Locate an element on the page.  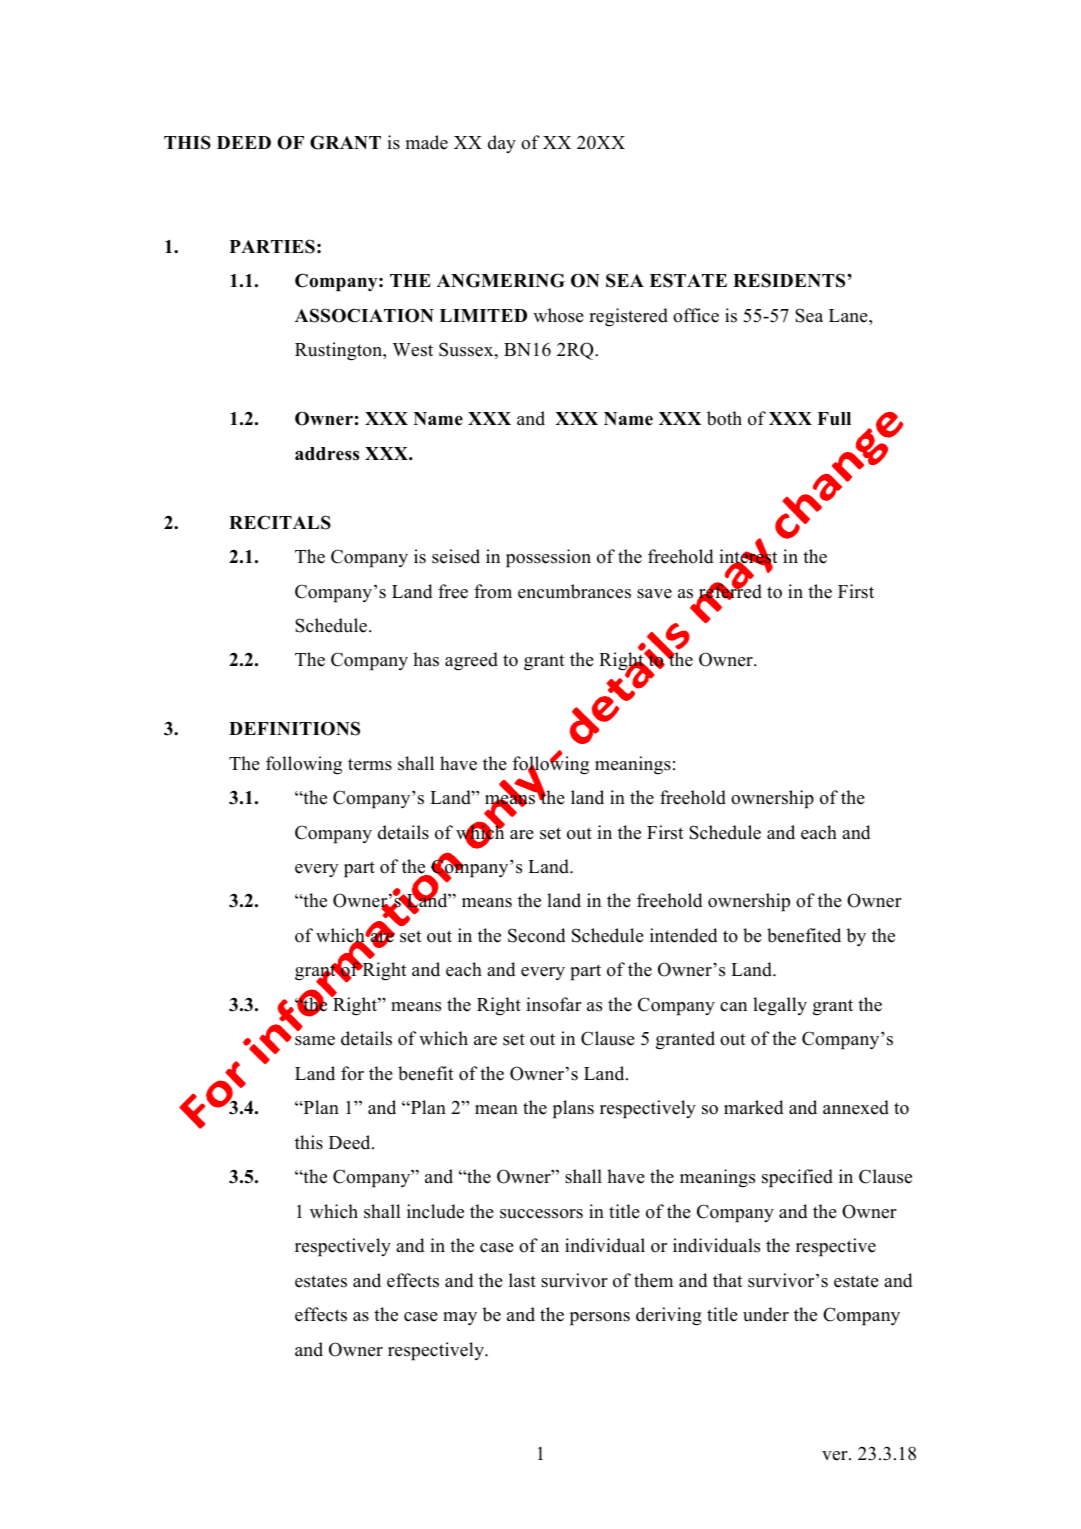
referred is located at coordinates (729, 591).
